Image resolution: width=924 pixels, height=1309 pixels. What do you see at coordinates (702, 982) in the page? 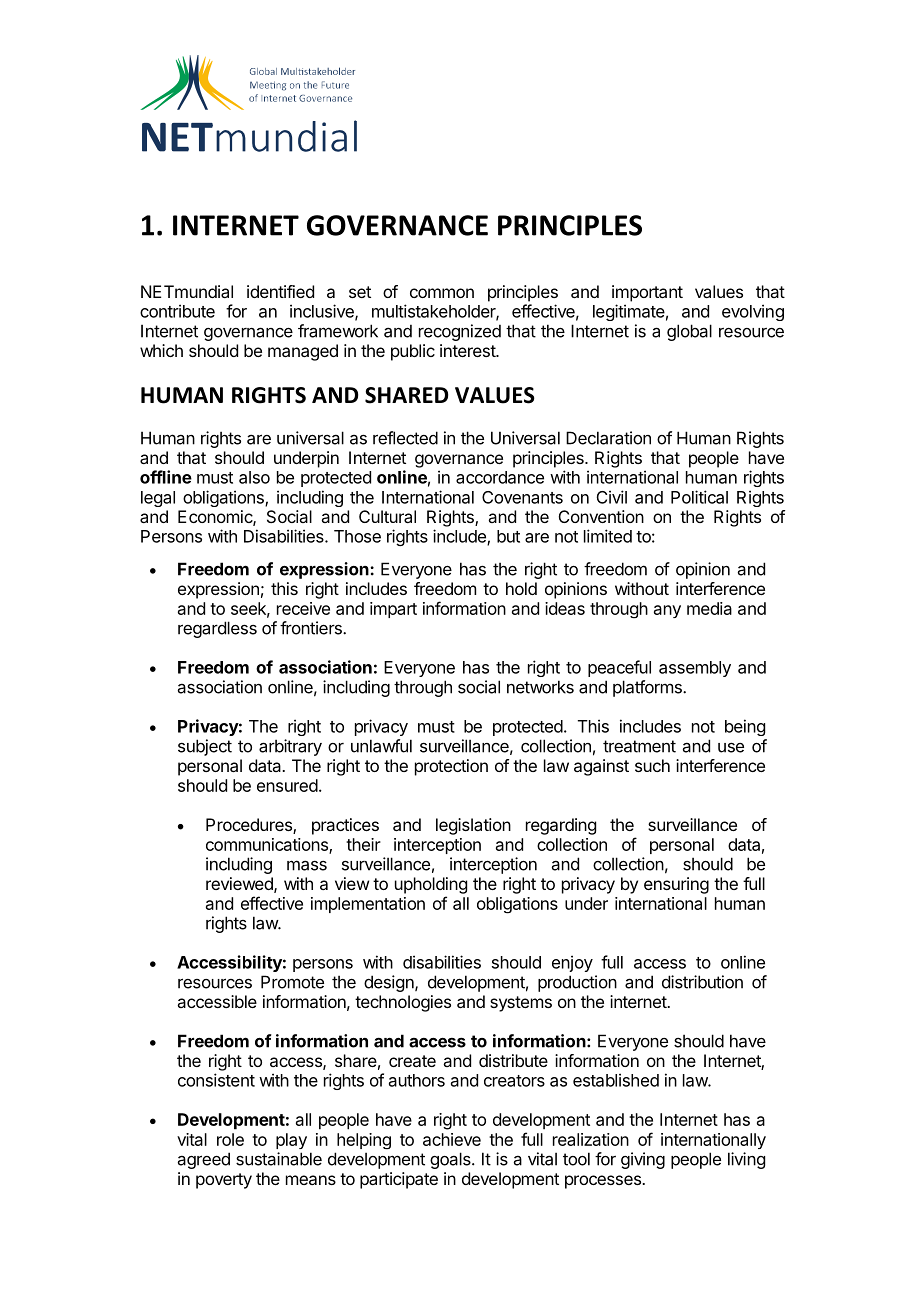
I see `distribution` at bounding box center [702, 982].
